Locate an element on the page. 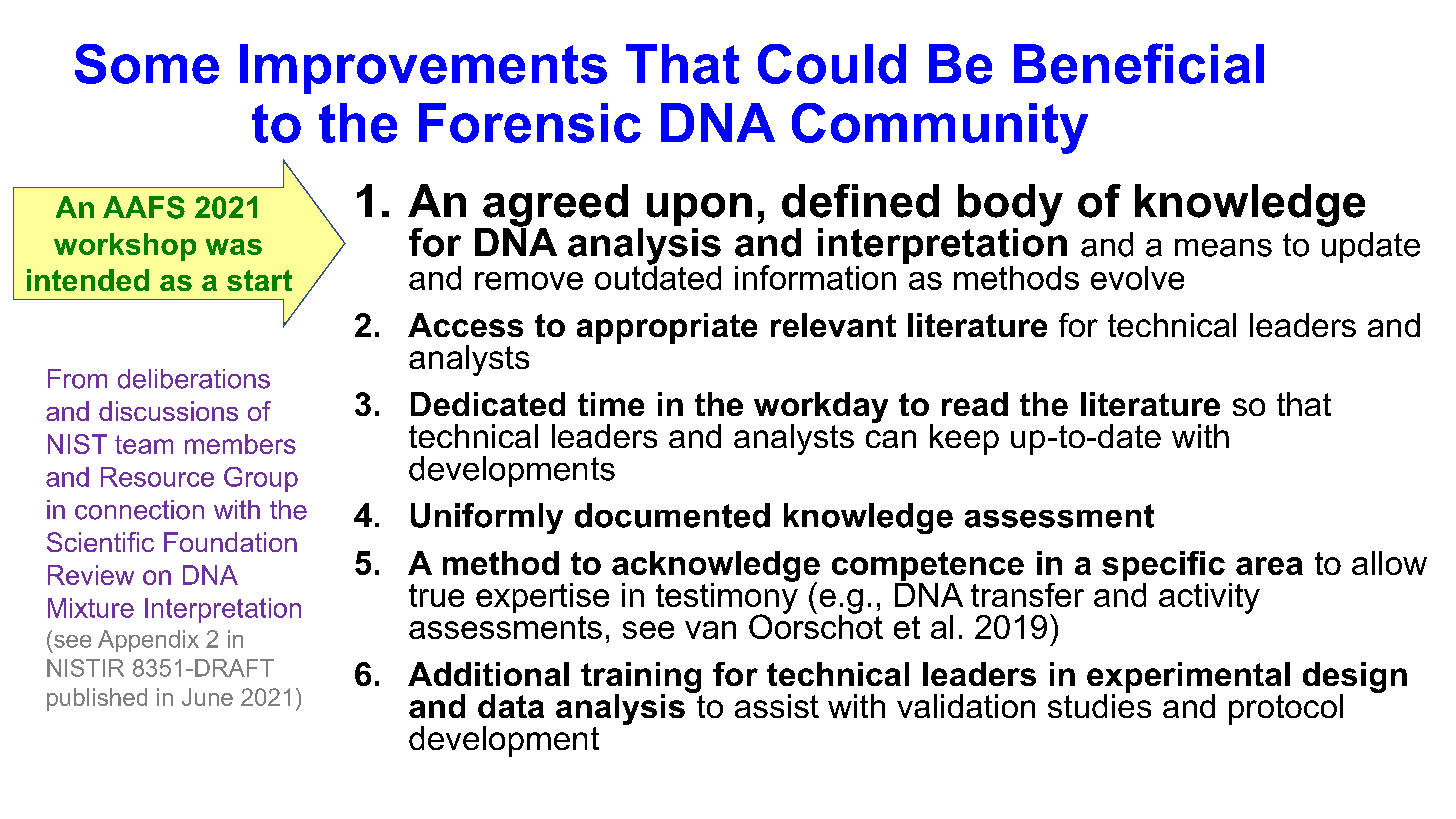 Image resolution: width=1456 pixels, height=819 pixels. Beneficial is located at coordinates (1139, 63).
